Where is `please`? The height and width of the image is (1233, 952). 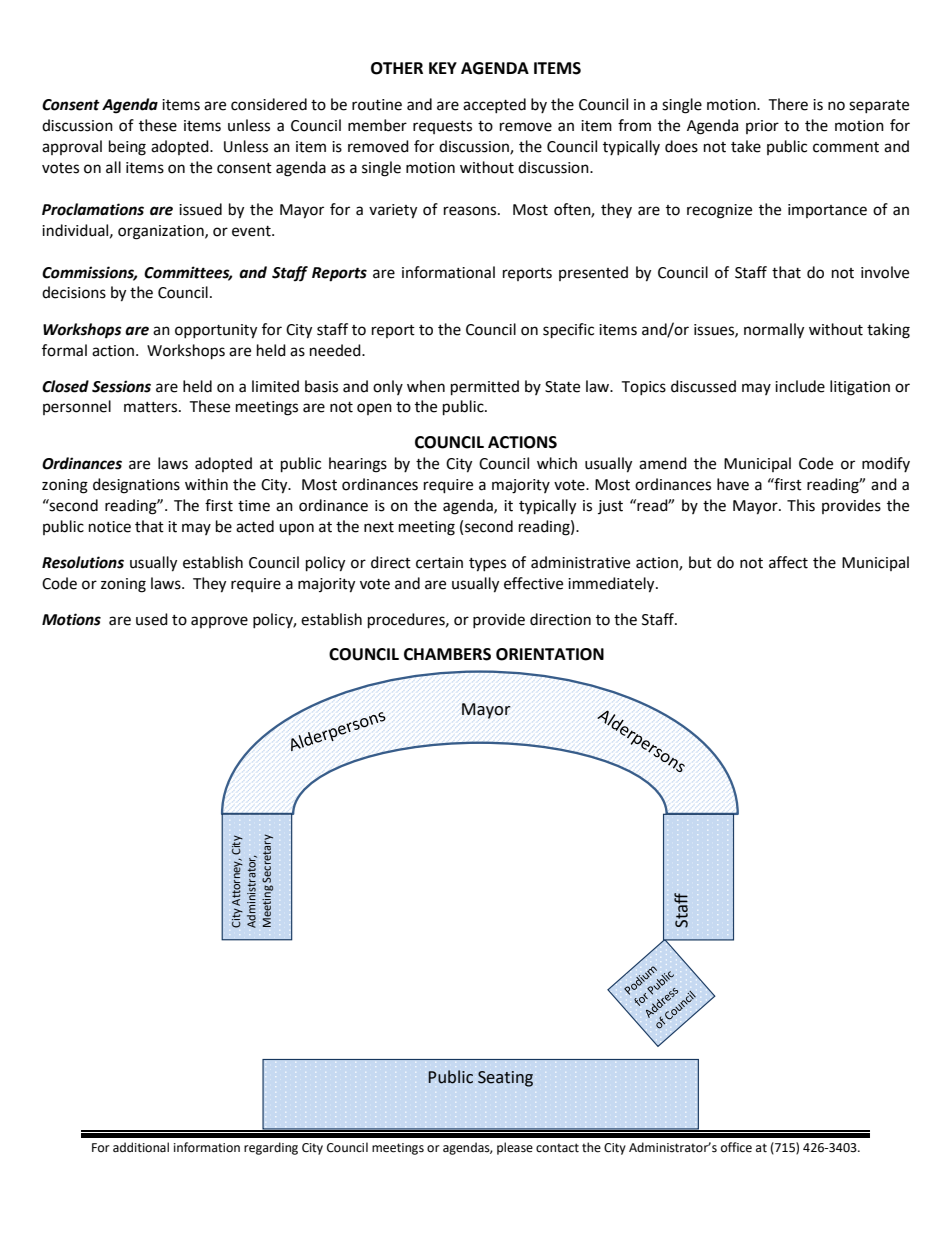
please is located at coordinates (515, 1148).
